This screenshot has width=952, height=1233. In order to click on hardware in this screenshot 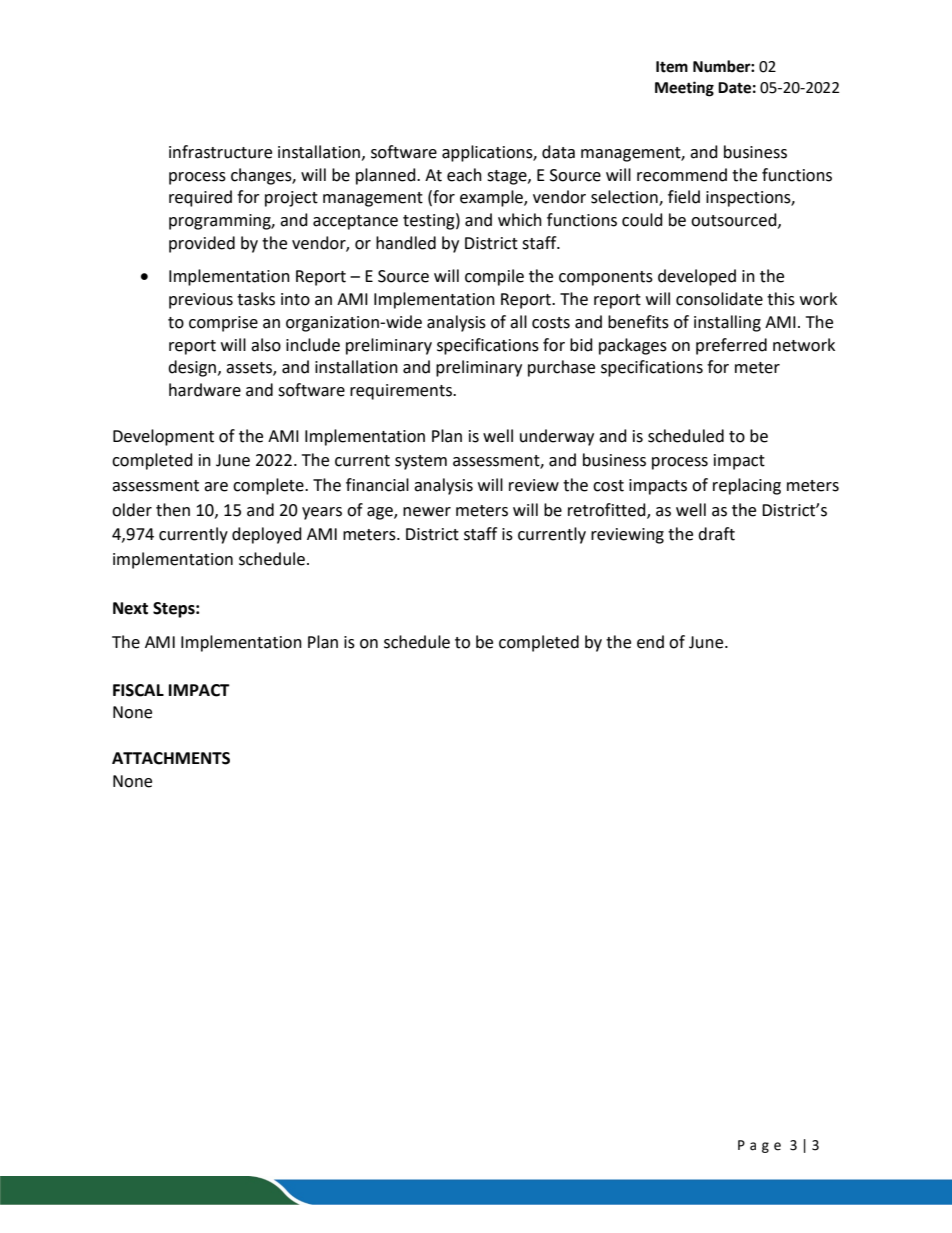, I will do `click(205, 390)`.
